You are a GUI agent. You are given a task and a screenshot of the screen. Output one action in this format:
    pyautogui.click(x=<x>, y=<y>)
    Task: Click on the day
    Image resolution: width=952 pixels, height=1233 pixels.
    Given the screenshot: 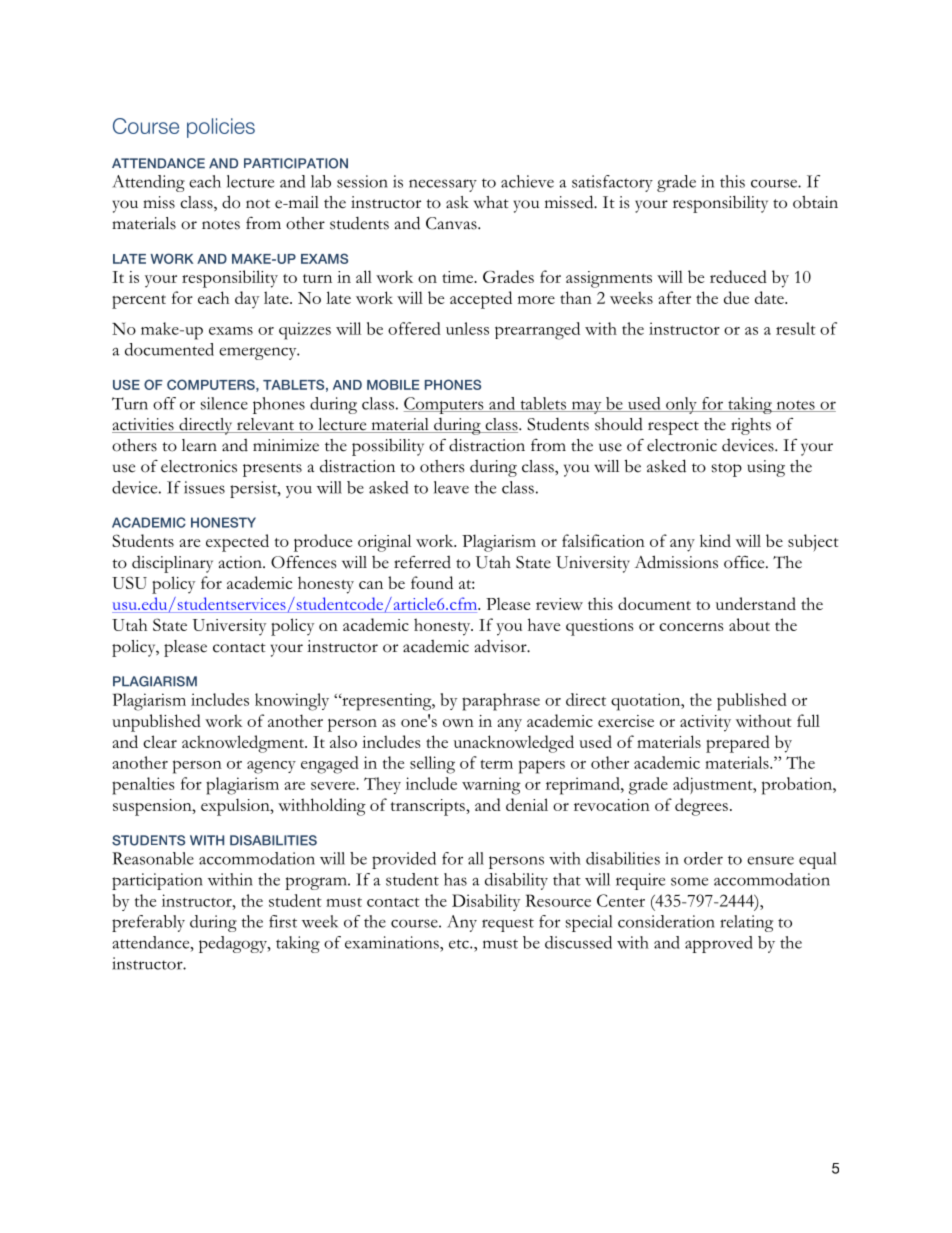 What is the action you would take?
    pyautogui.click(x=247, y=300)
